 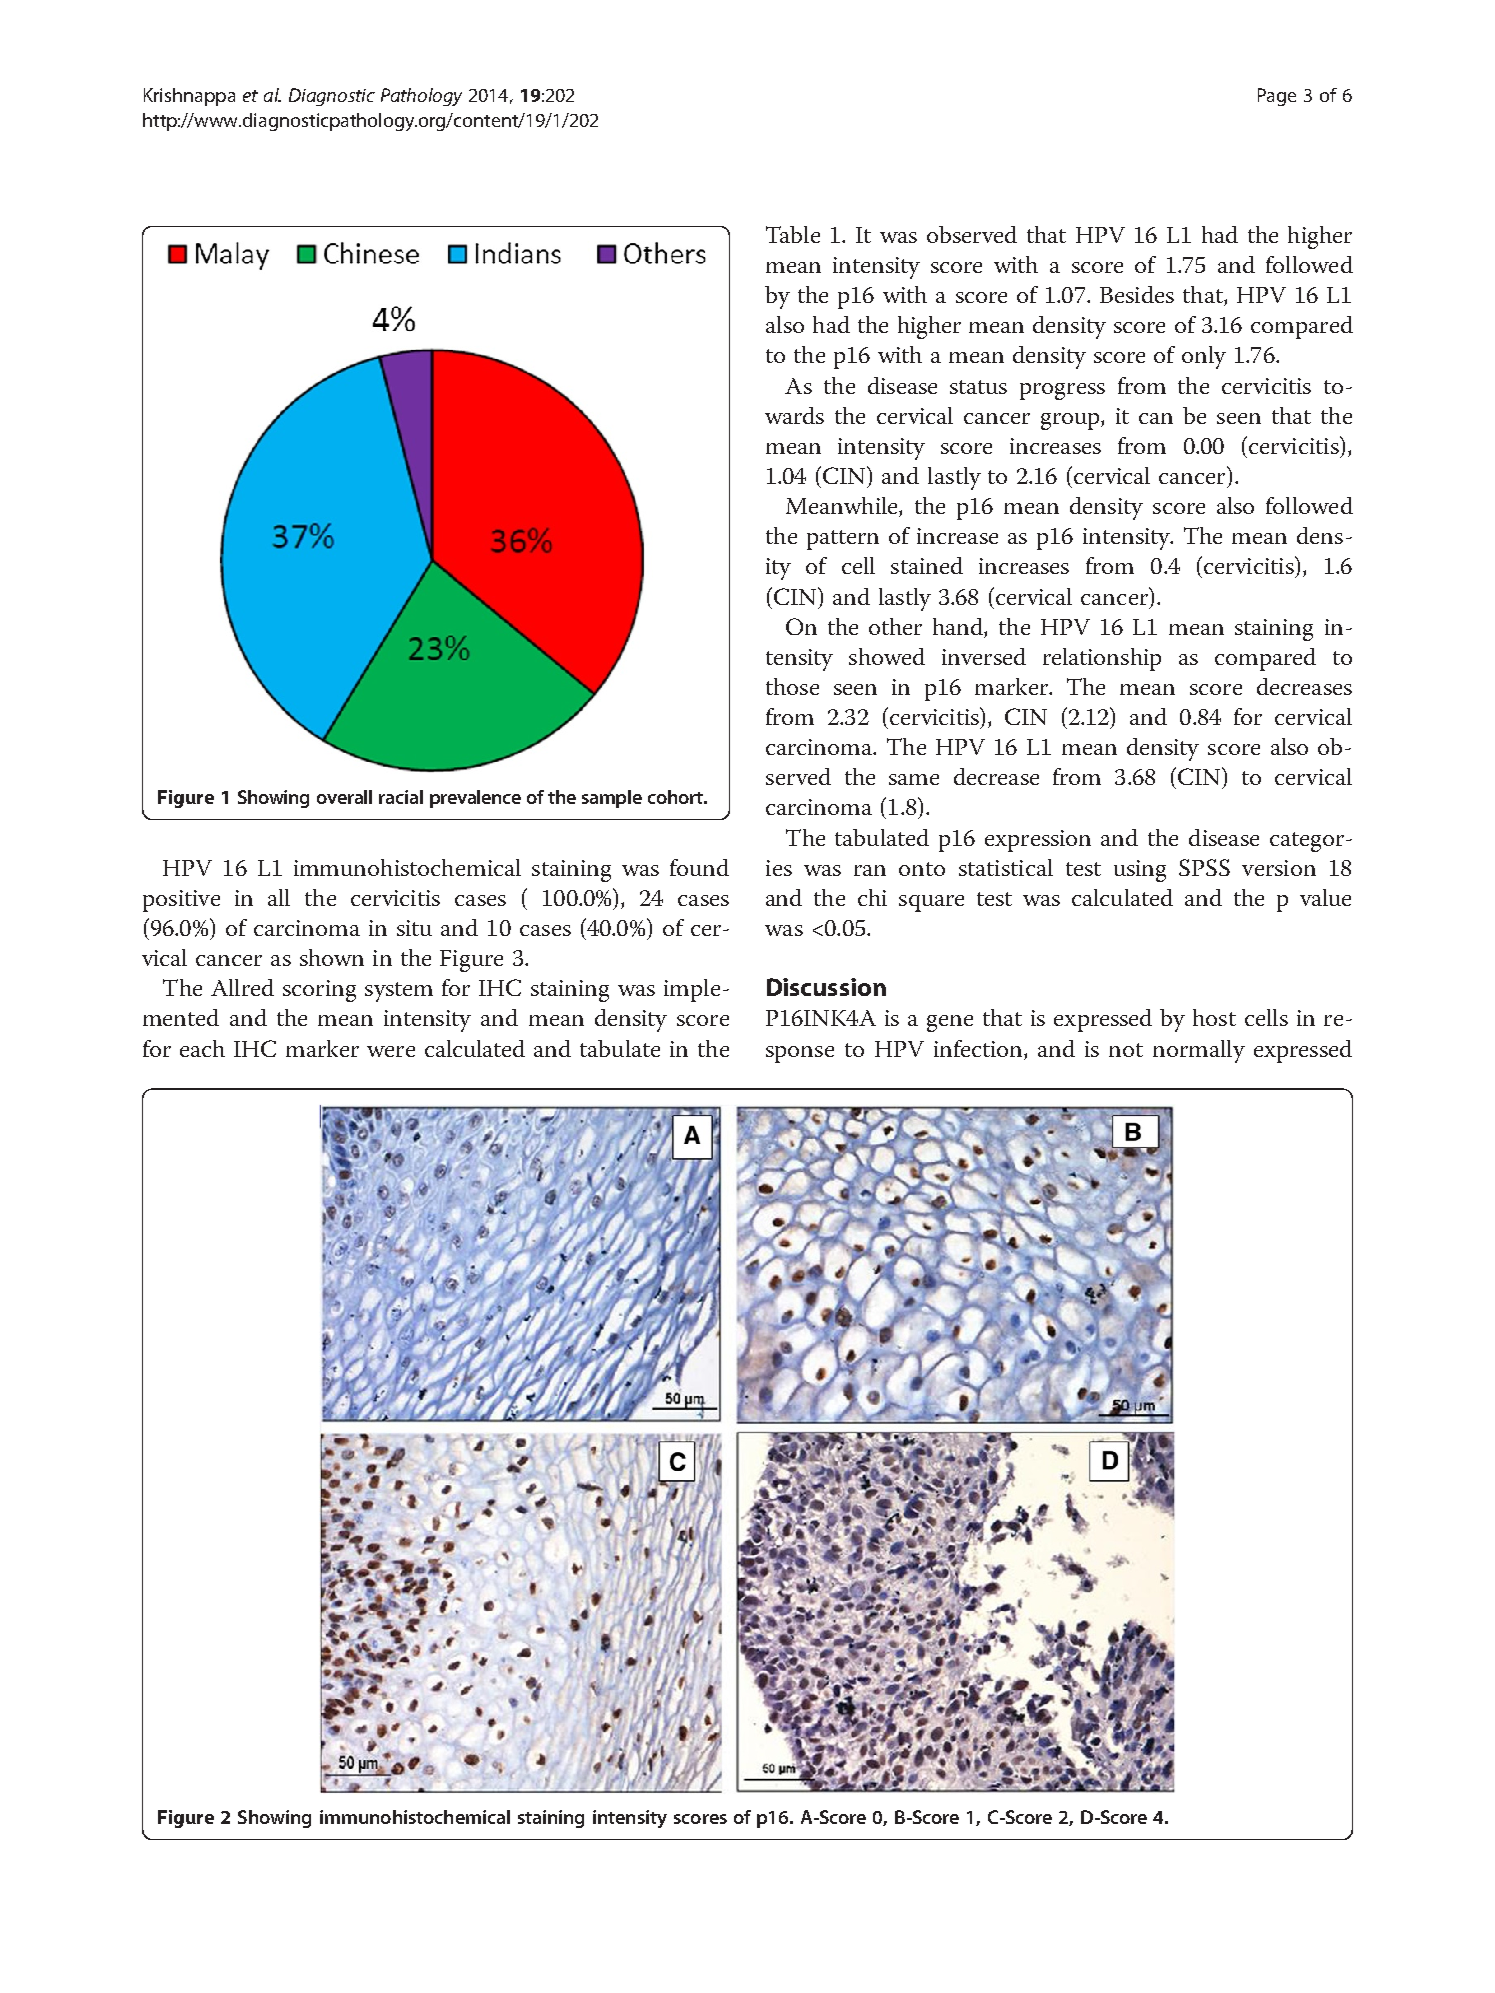 What do you see at coordinates (1137, 294) in the screenshot?
I see `Besides` at bounding box center [1137, 294].
